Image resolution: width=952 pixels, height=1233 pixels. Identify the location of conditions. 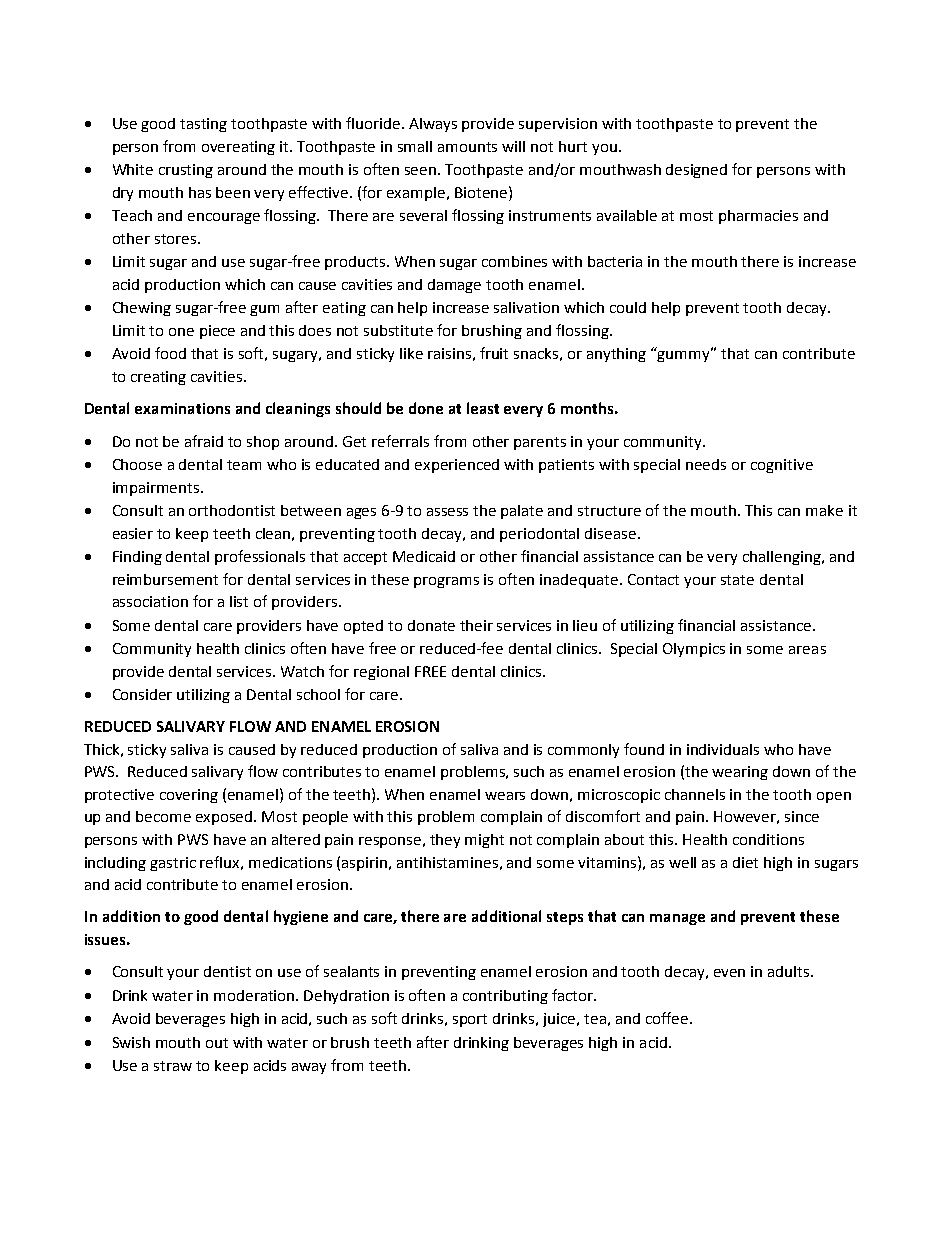
(768, 839).
